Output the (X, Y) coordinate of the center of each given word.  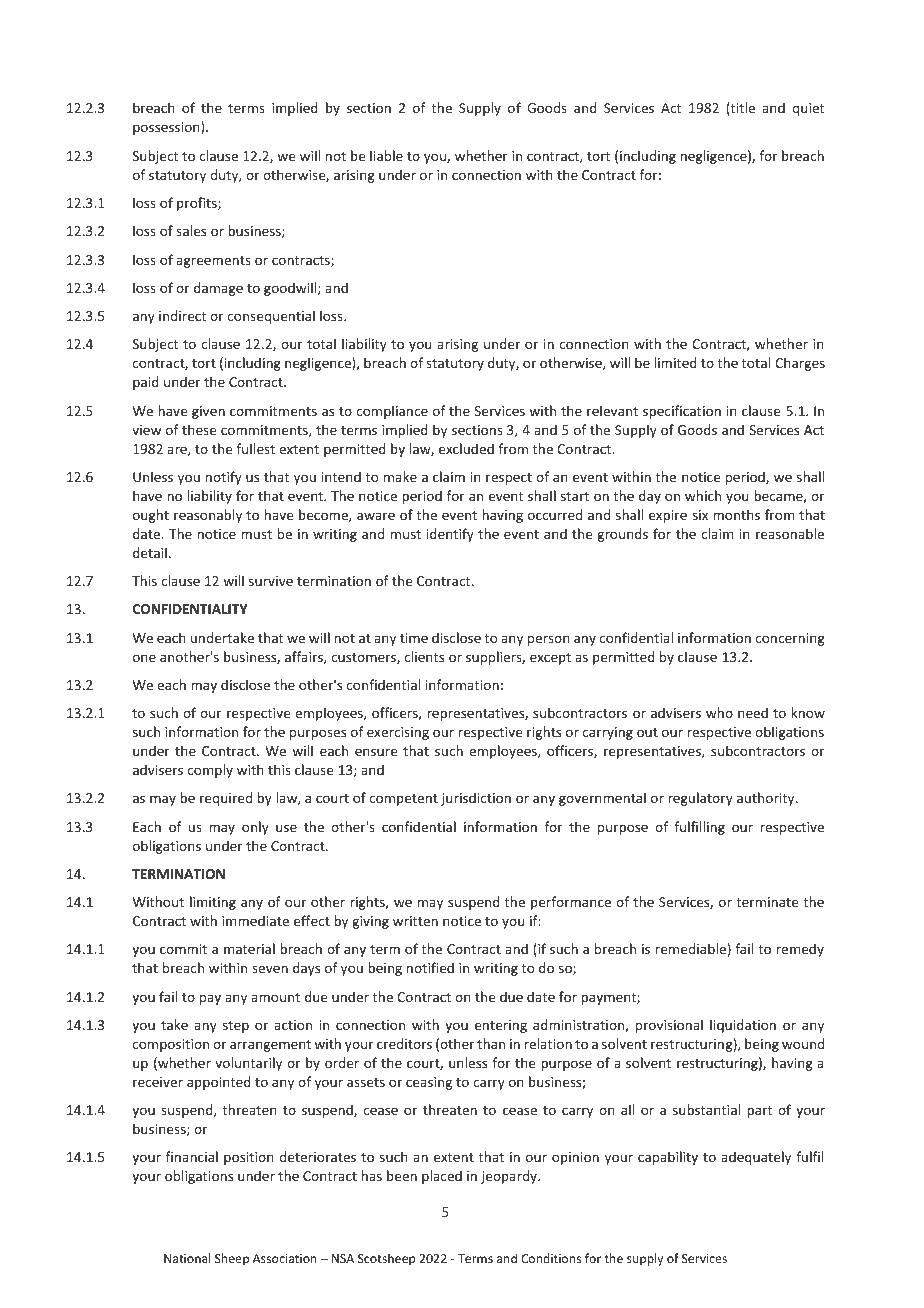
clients (424, 656)
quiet (808, 109)
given (208, 412)
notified (430, 967)
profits (198, 204)
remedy (800, 950)
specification (682, 412)
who (719, 712)
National (187, 1258)
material (249, 948)
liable (386, 155)
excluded (466, 448)
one (144, 658)
